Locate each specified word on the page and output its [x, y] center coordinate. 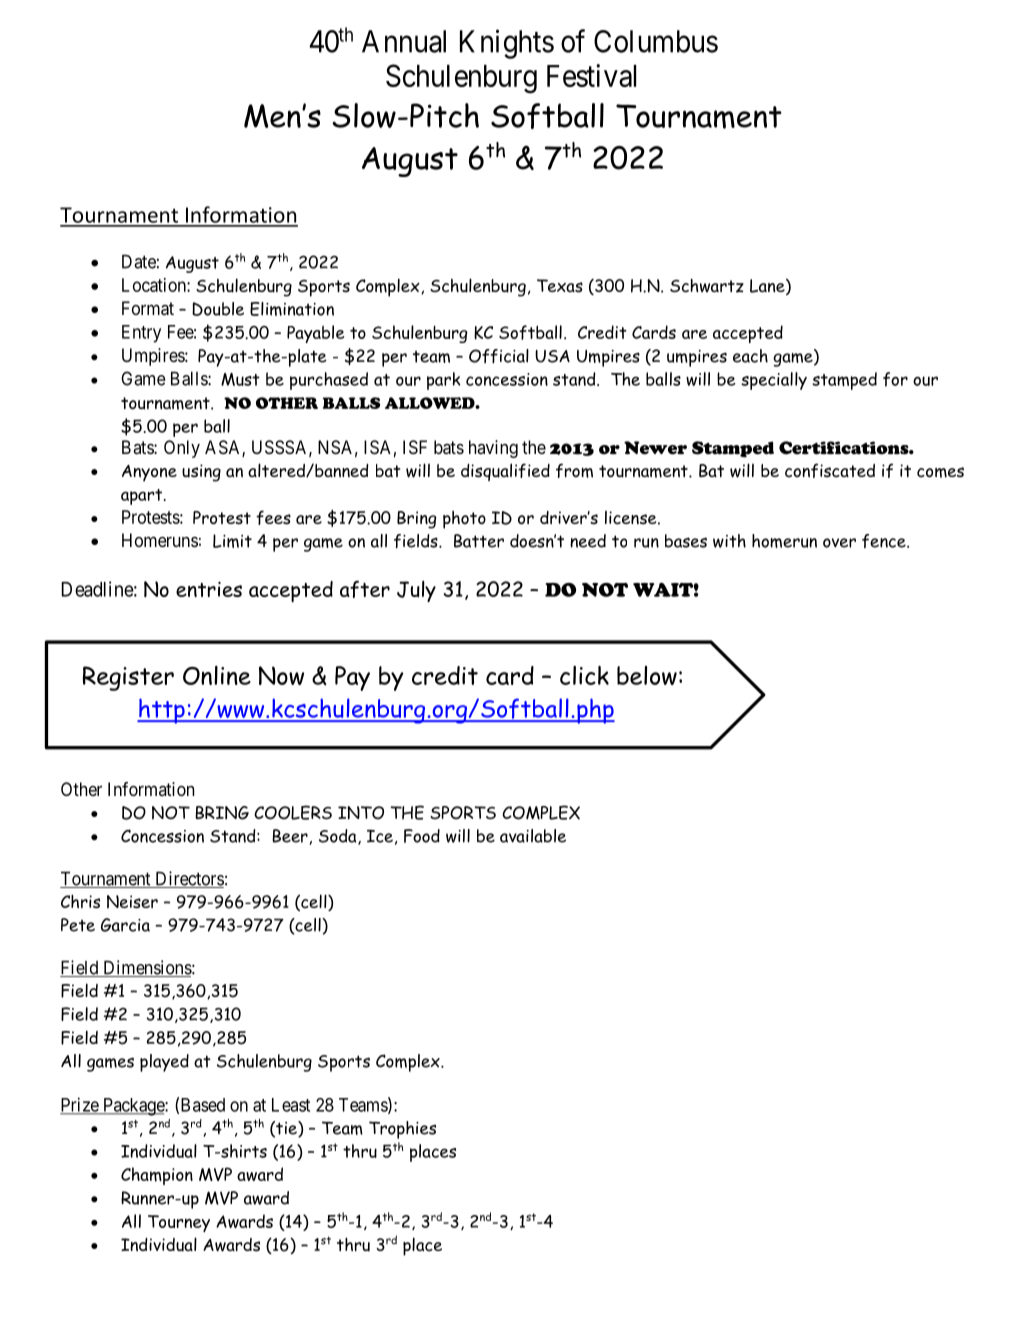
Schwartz [707, 285]
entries [209, 589]
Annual [404, 41]
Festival [591, 75]
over [839, 543]
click [584, 675]
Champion [157, 1176]
